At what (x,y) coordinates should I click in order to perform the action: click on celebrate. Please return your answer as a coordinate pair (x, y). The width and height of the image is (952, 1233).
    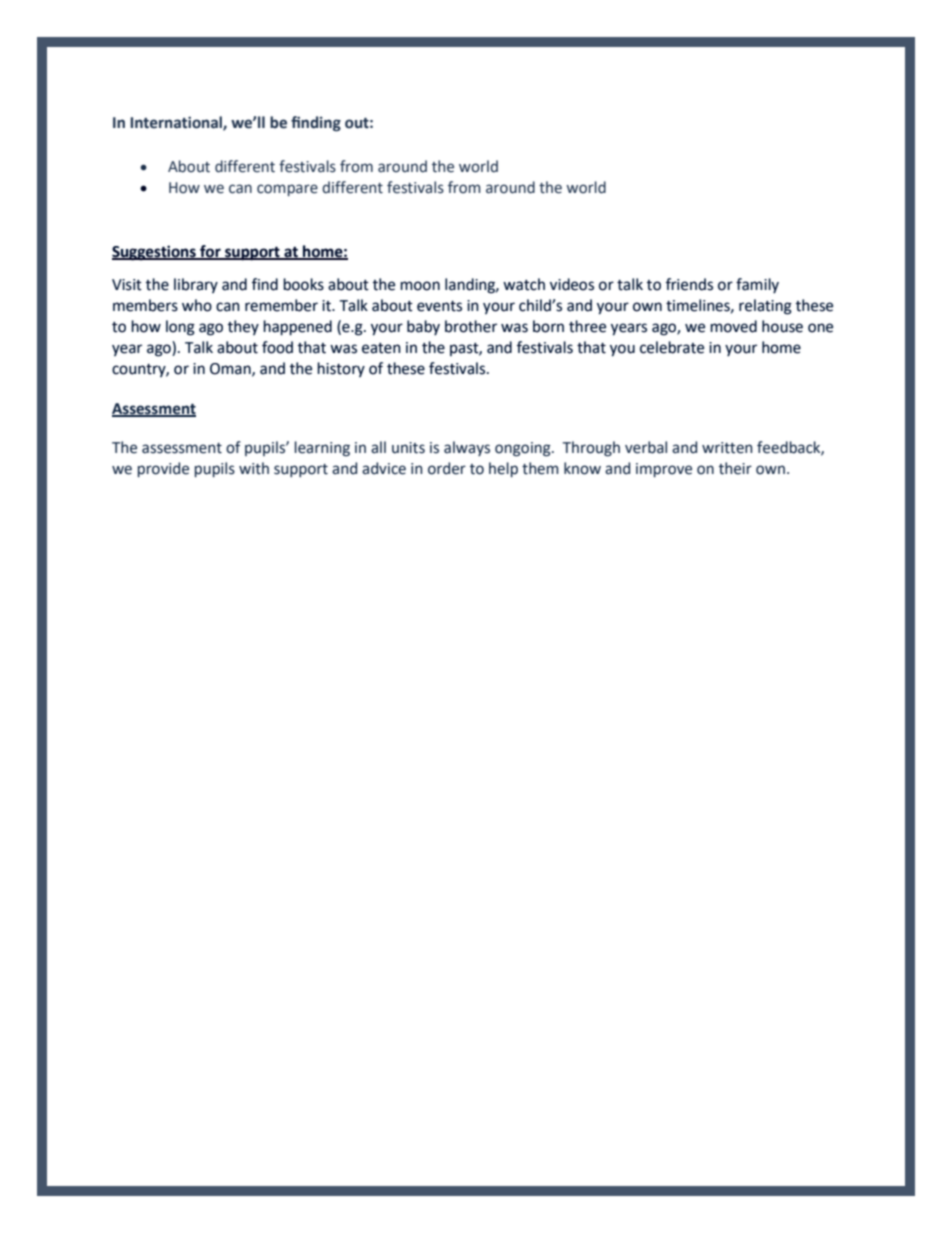
    Looking at the image, I should click on (672, 347).
